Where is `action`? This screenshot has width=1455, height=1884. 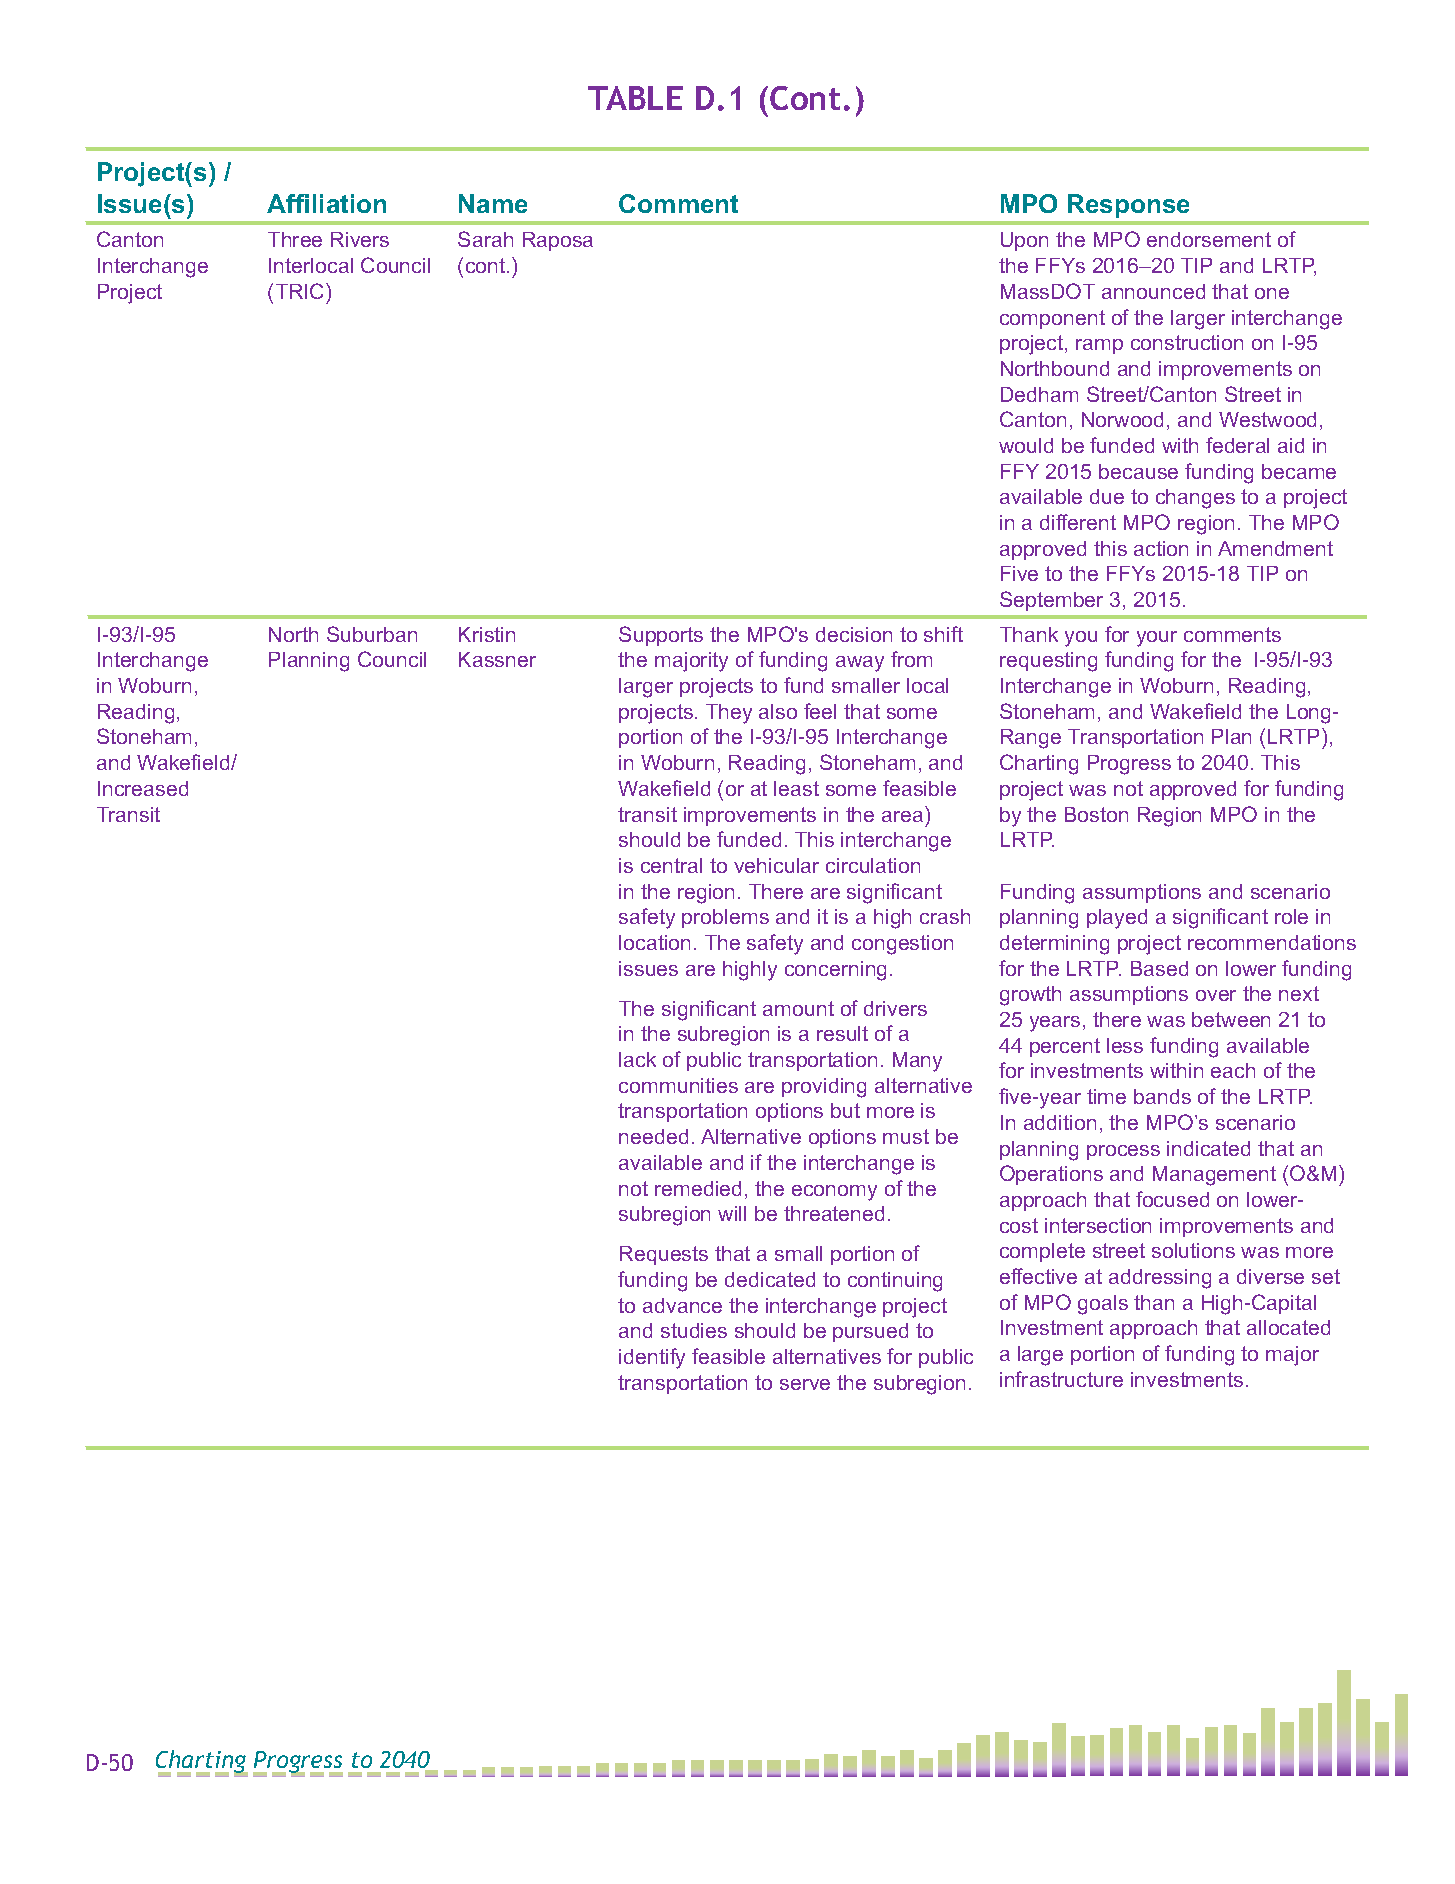
action is located at coordinates (1161, 548).
